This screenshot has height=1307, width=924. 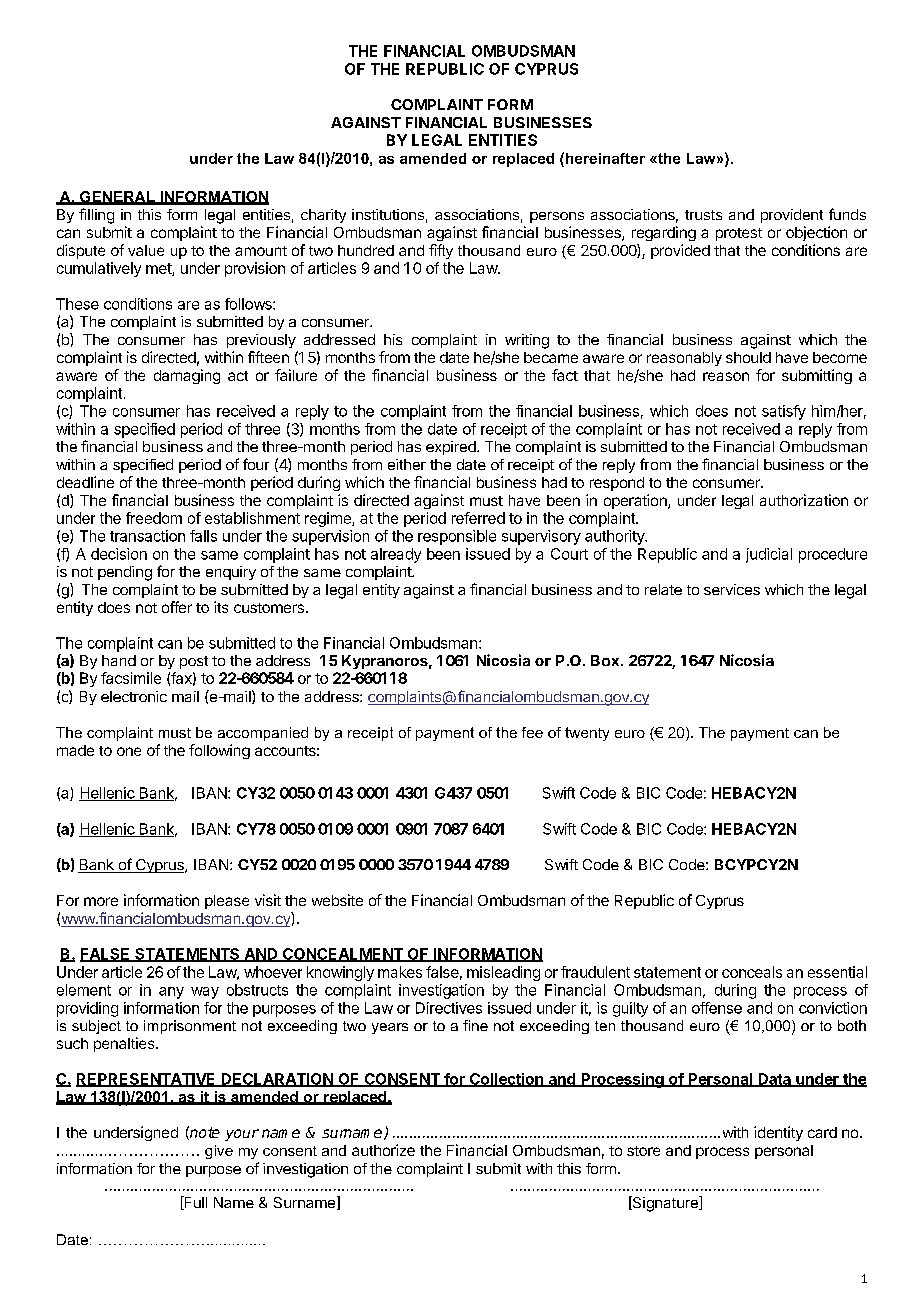 What do you see at coordinates (146, 250) in the screenshot?
I see `value` at bounding box center [146, 250].
